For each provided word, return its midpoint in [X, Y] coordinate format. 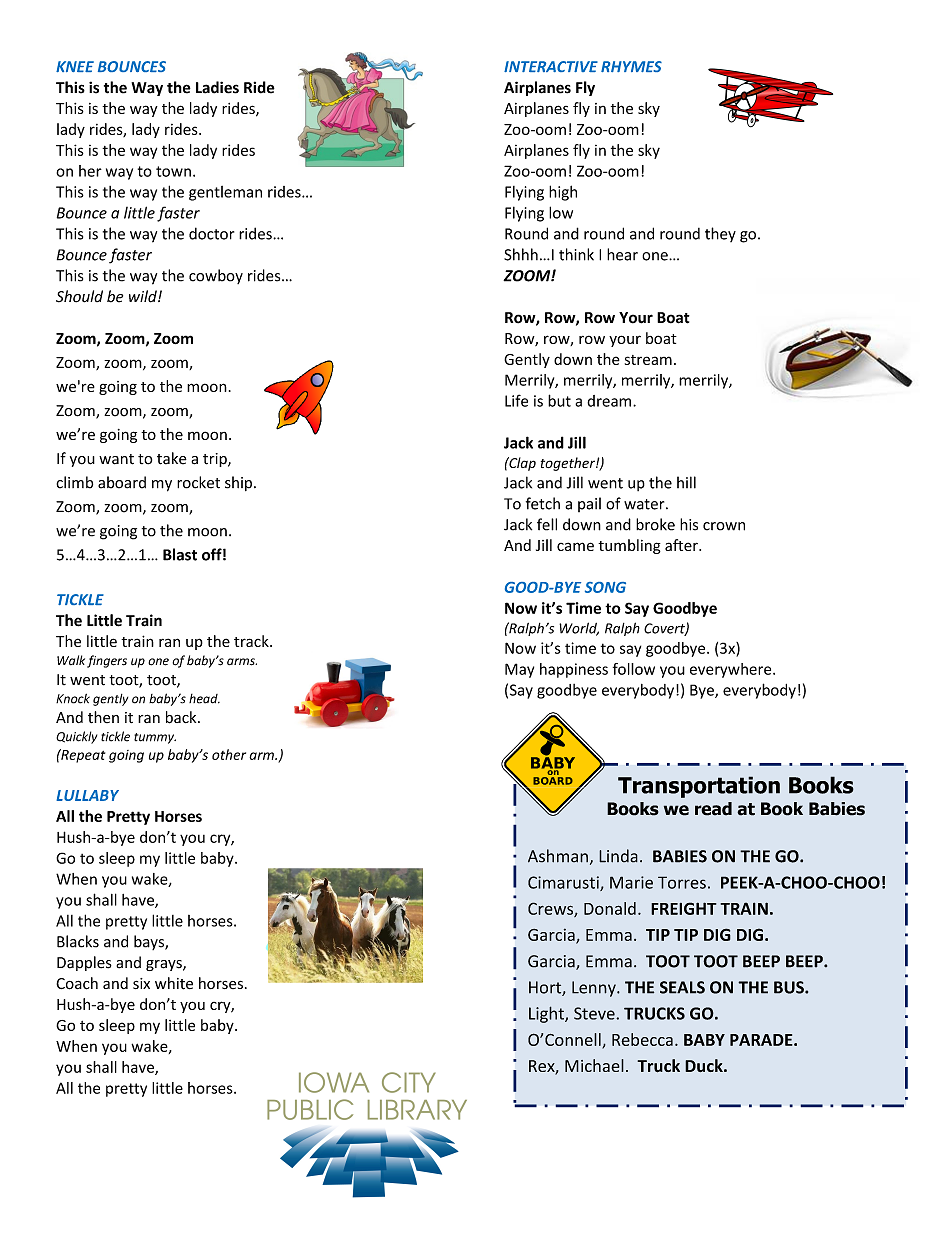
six [141, 983]
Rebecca [642, 1039]
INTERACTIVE [551, 66]
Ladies [217, 87]
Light [547, 1014]
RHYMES [631, 66]
